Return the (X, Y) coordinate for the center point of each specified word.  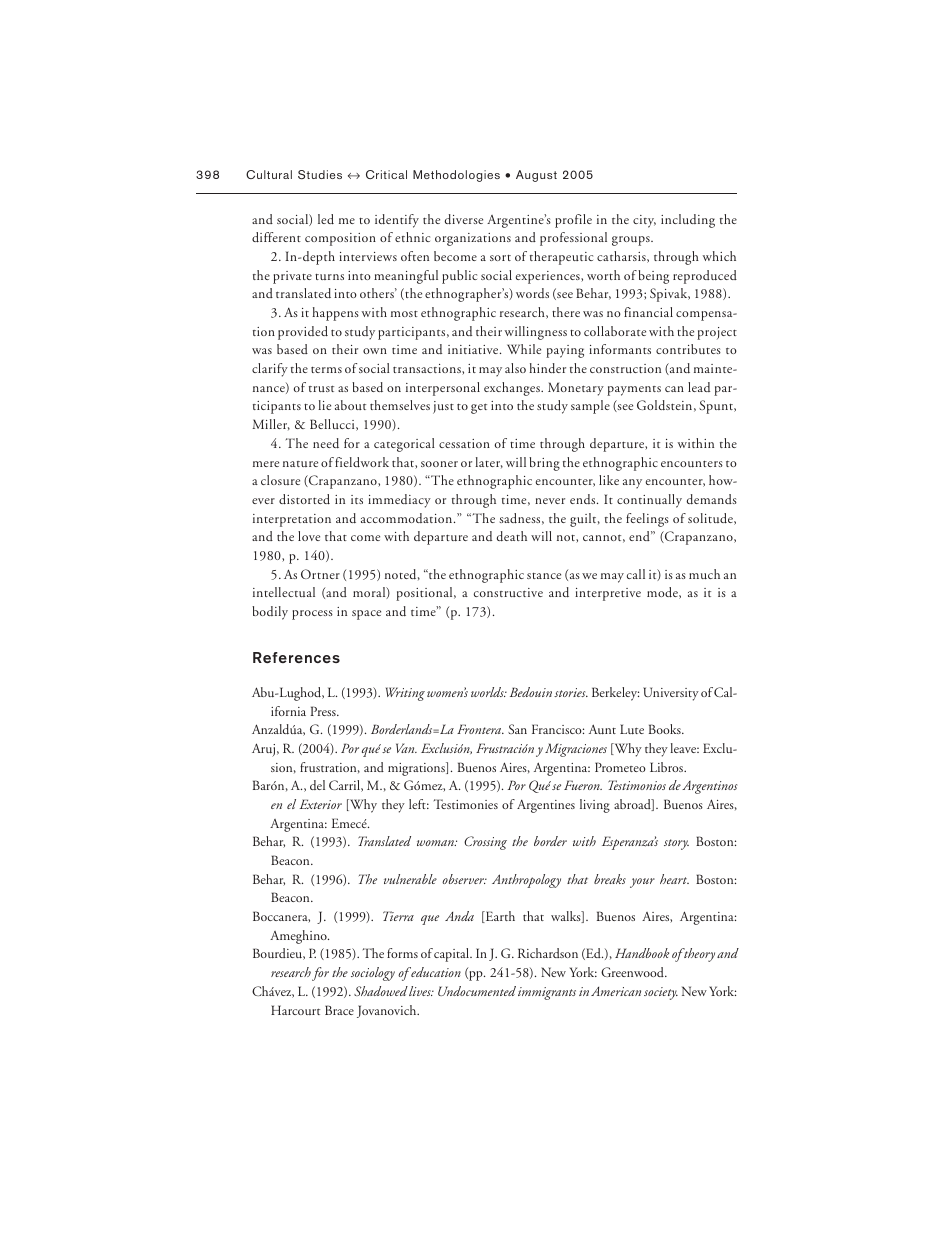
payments (634, 391)
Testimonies (466, 804)
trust (321, 389)
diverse (463, 219)
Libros (668, 767)
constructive (508, 592)
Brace (339, 1010)
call (636, 574)
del (317, 785)
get (479, 409)
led (326, 219)
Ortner (320, 574)
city (644, 221)
